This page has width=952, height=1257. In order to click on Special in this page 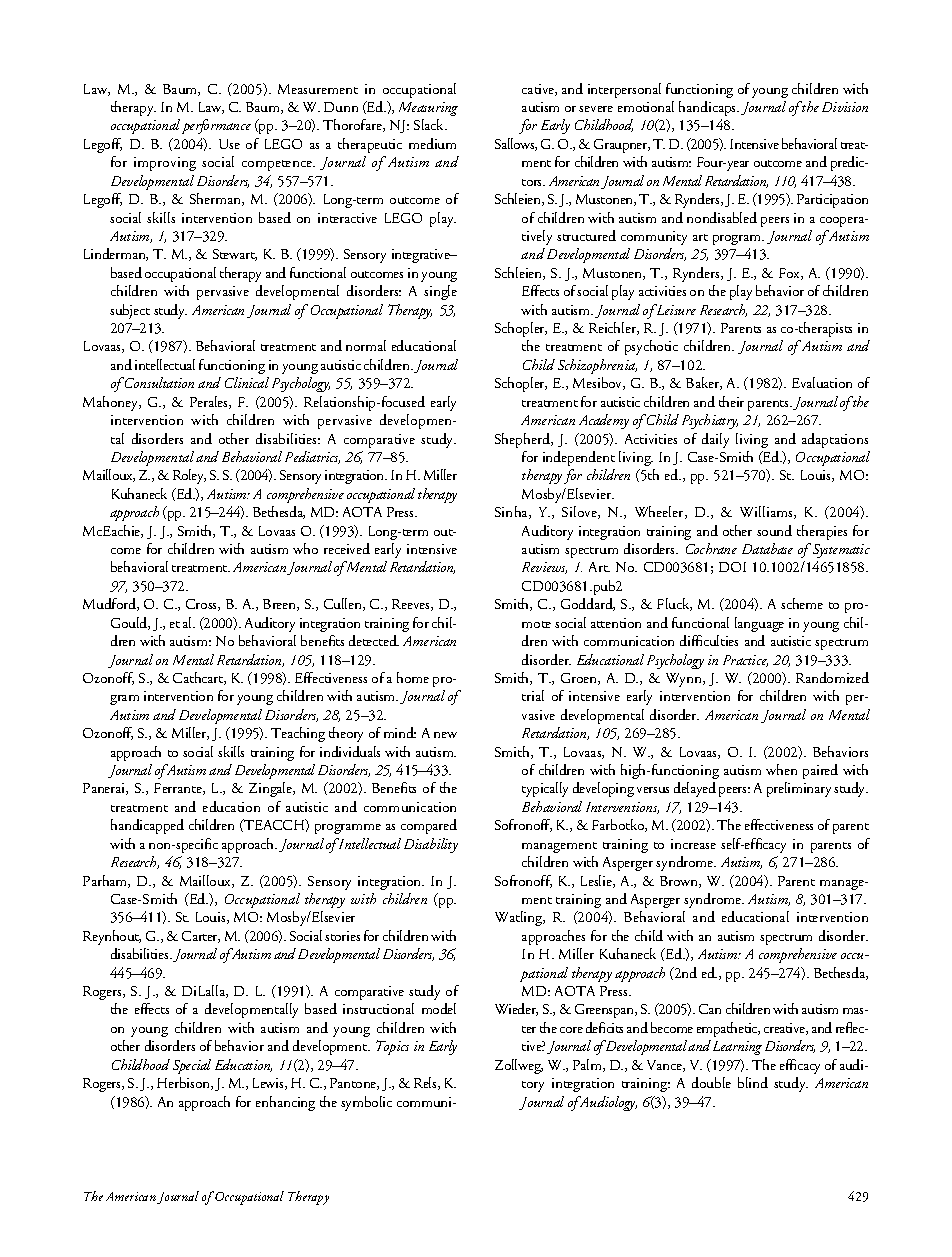, I will do `click(192, 1066)`.
